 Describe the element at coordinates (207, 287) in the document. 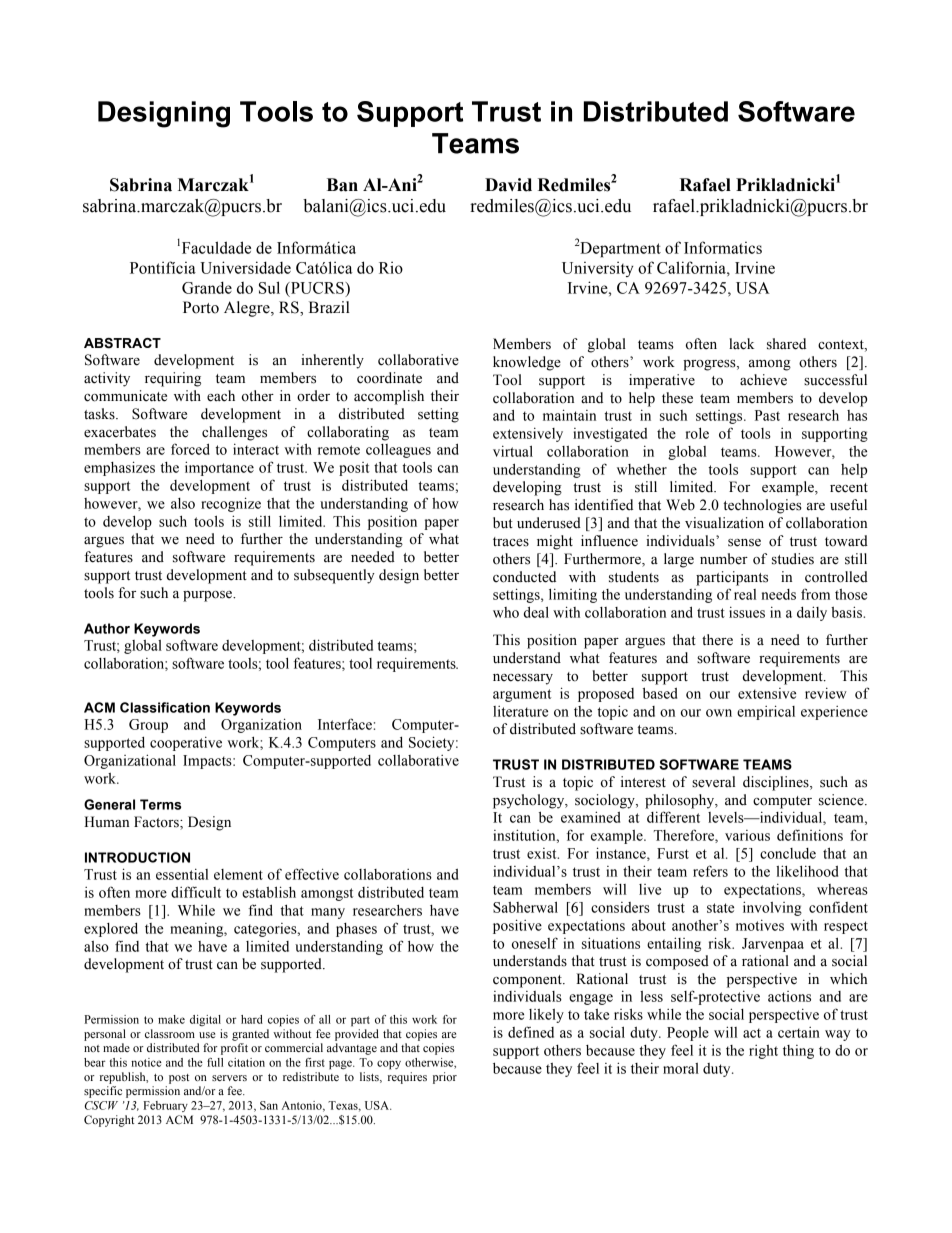

I see `Grande` at that location.
